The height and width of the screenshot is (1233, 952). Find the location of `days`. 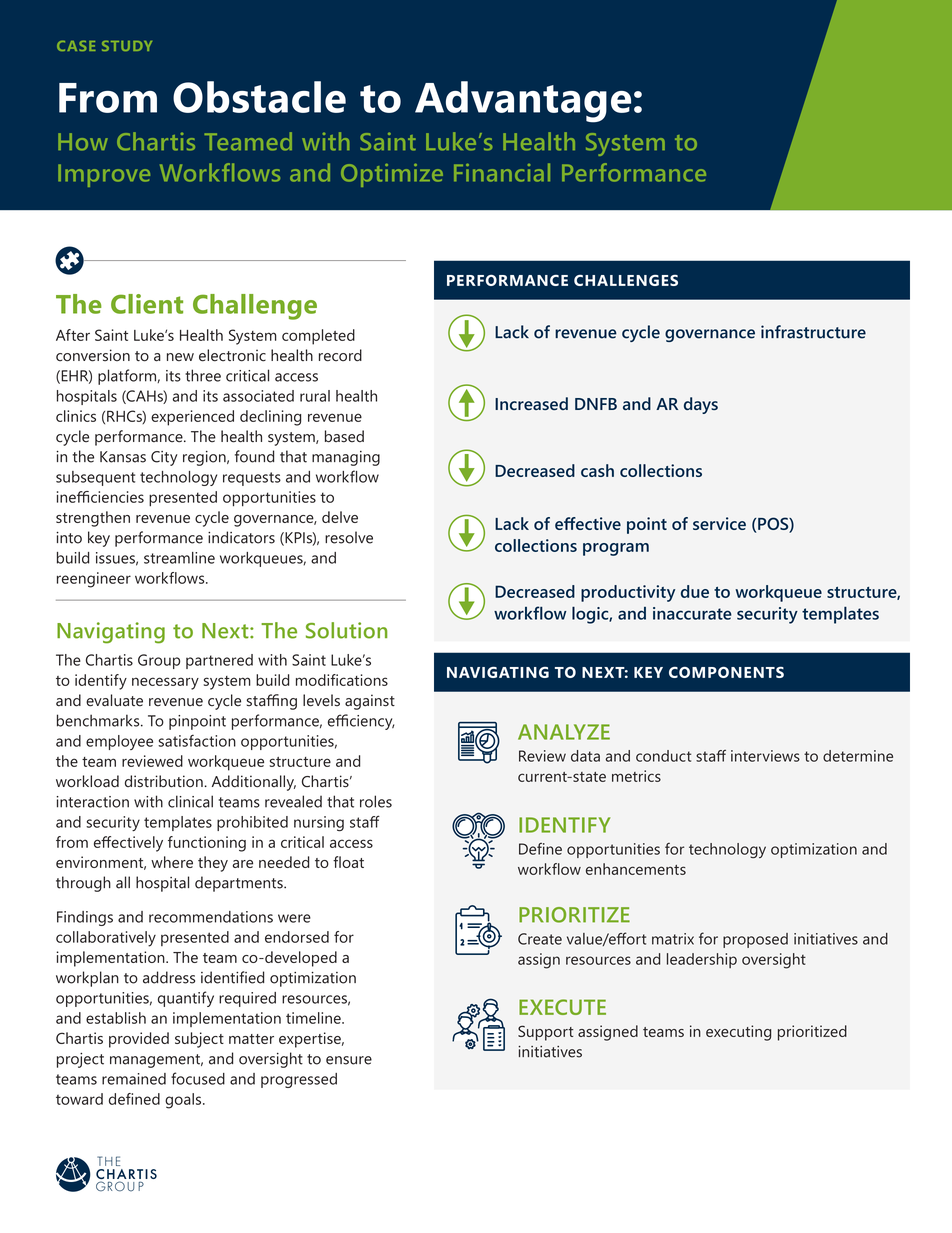

days is located at coordinates (701, 405).
